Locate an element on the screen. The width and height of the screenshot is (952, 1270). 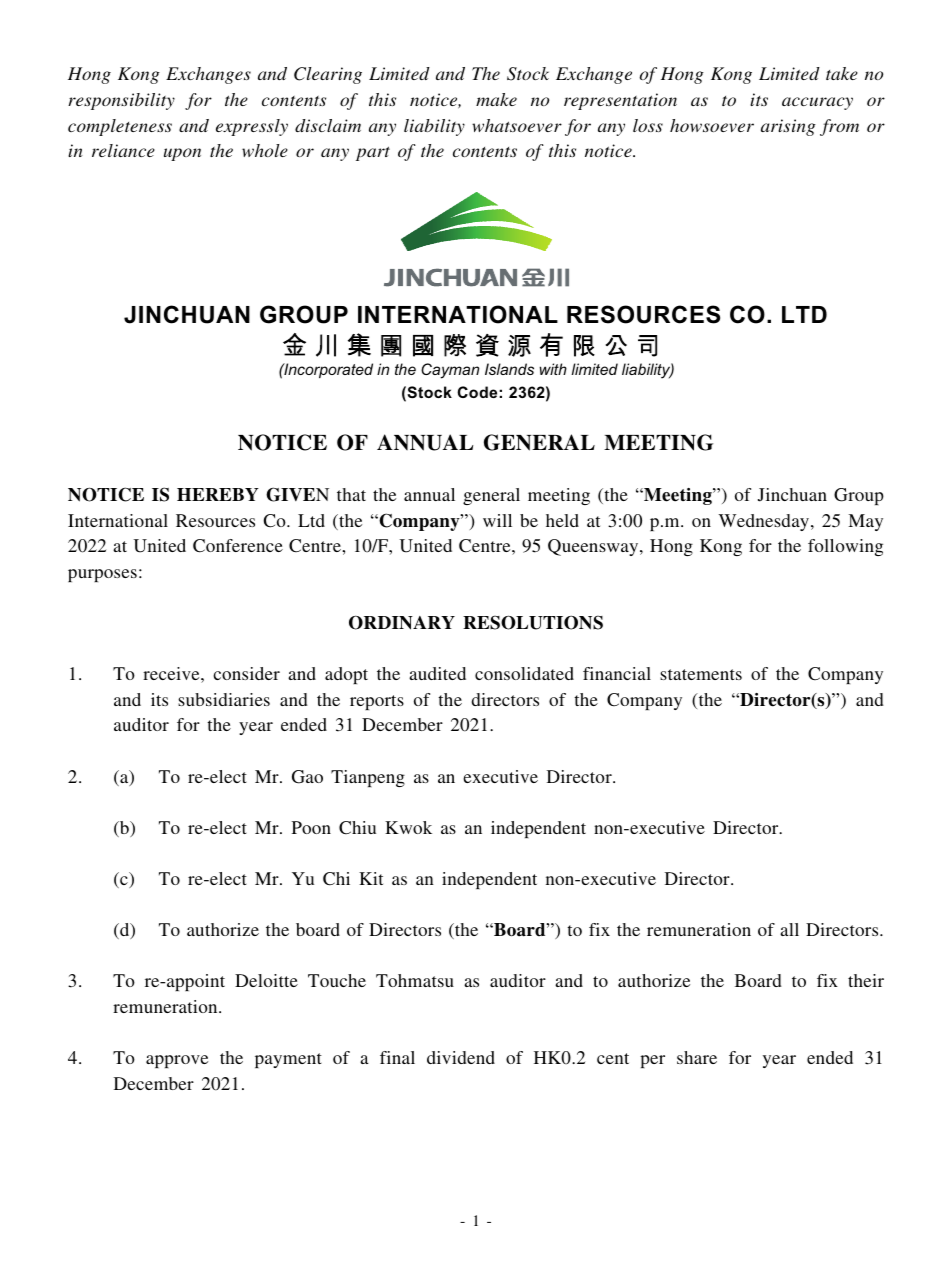
Conference is located at coordinates (238, 546).
